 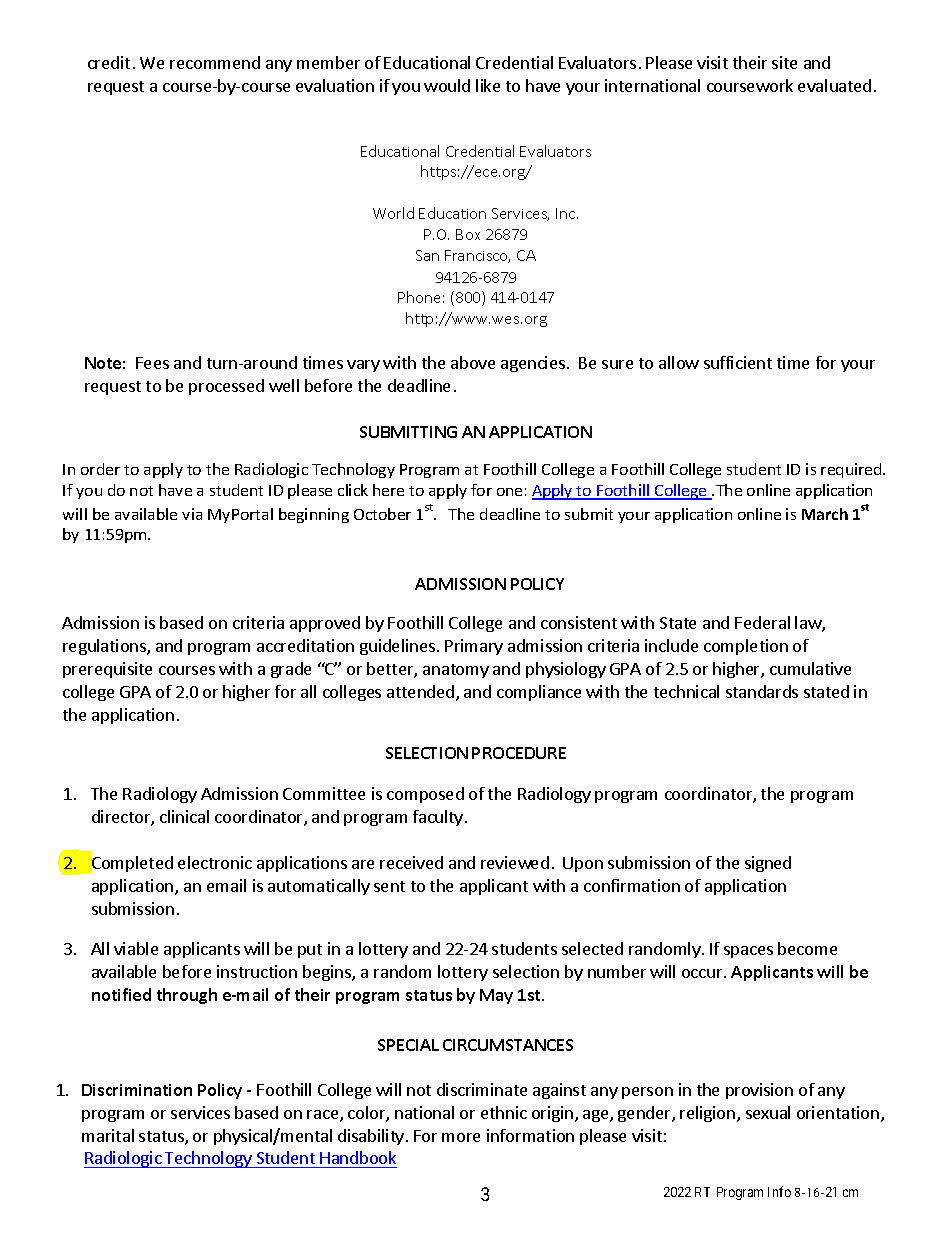 I want to click on recommend, so click(x=215, y=62).
